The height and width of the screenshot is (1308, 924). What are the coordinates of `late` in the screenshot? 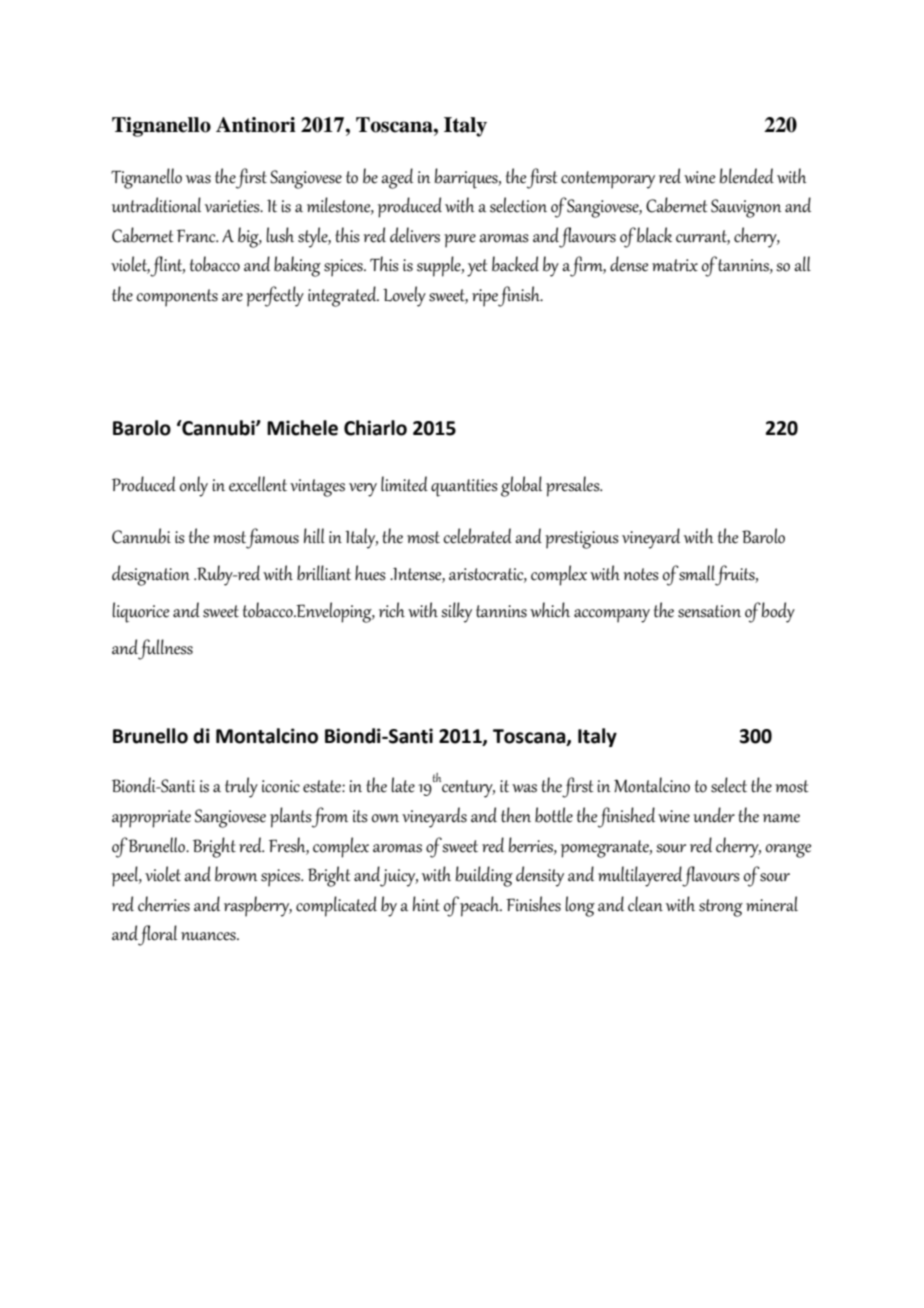 It's located at (403, 785).
